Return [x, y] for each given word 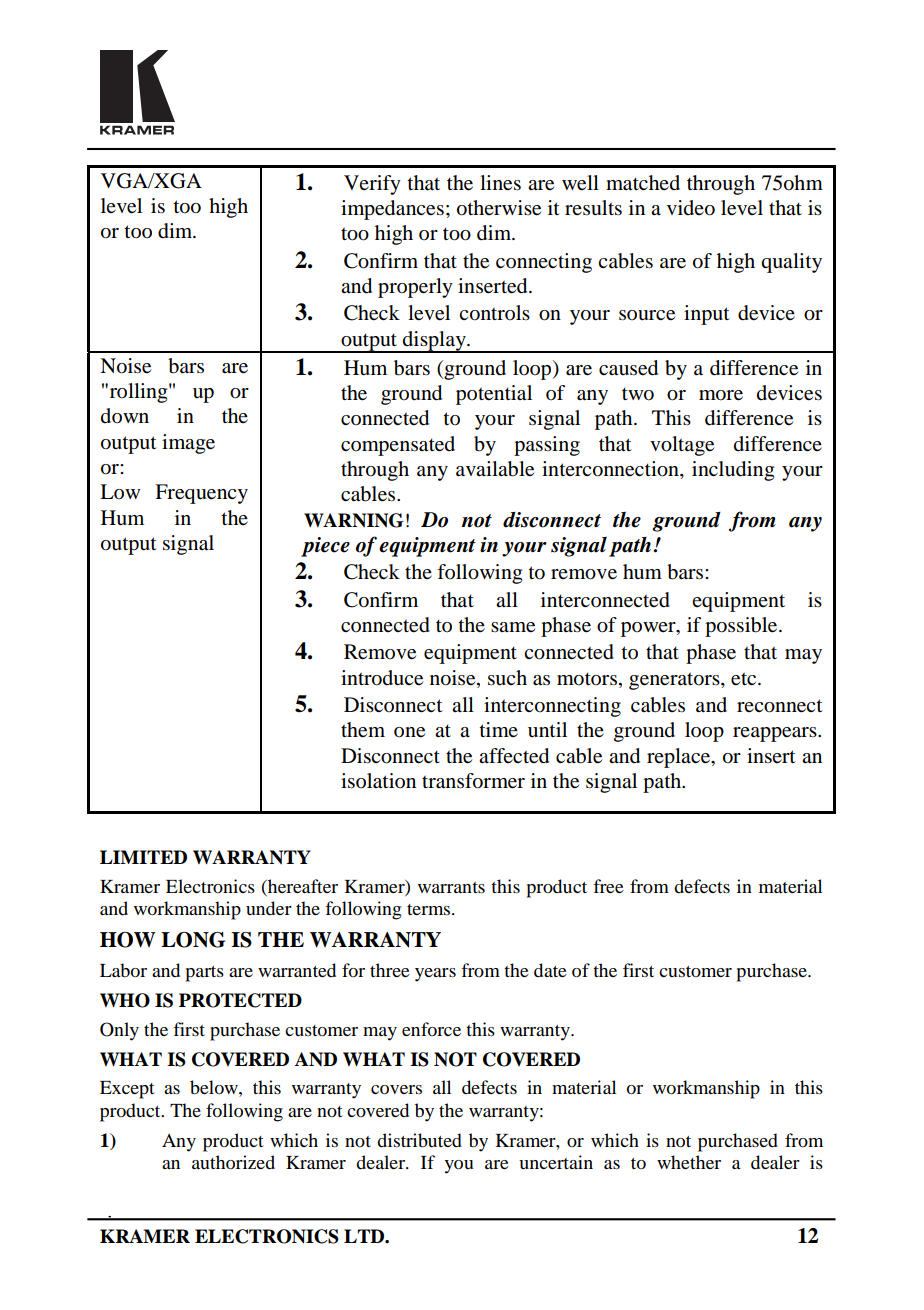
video [691, 208]
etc [745, 679]
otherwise [499, 208]
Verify [372, 185]
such [507, 678]
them [363, 730]
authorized [233, 1162]
